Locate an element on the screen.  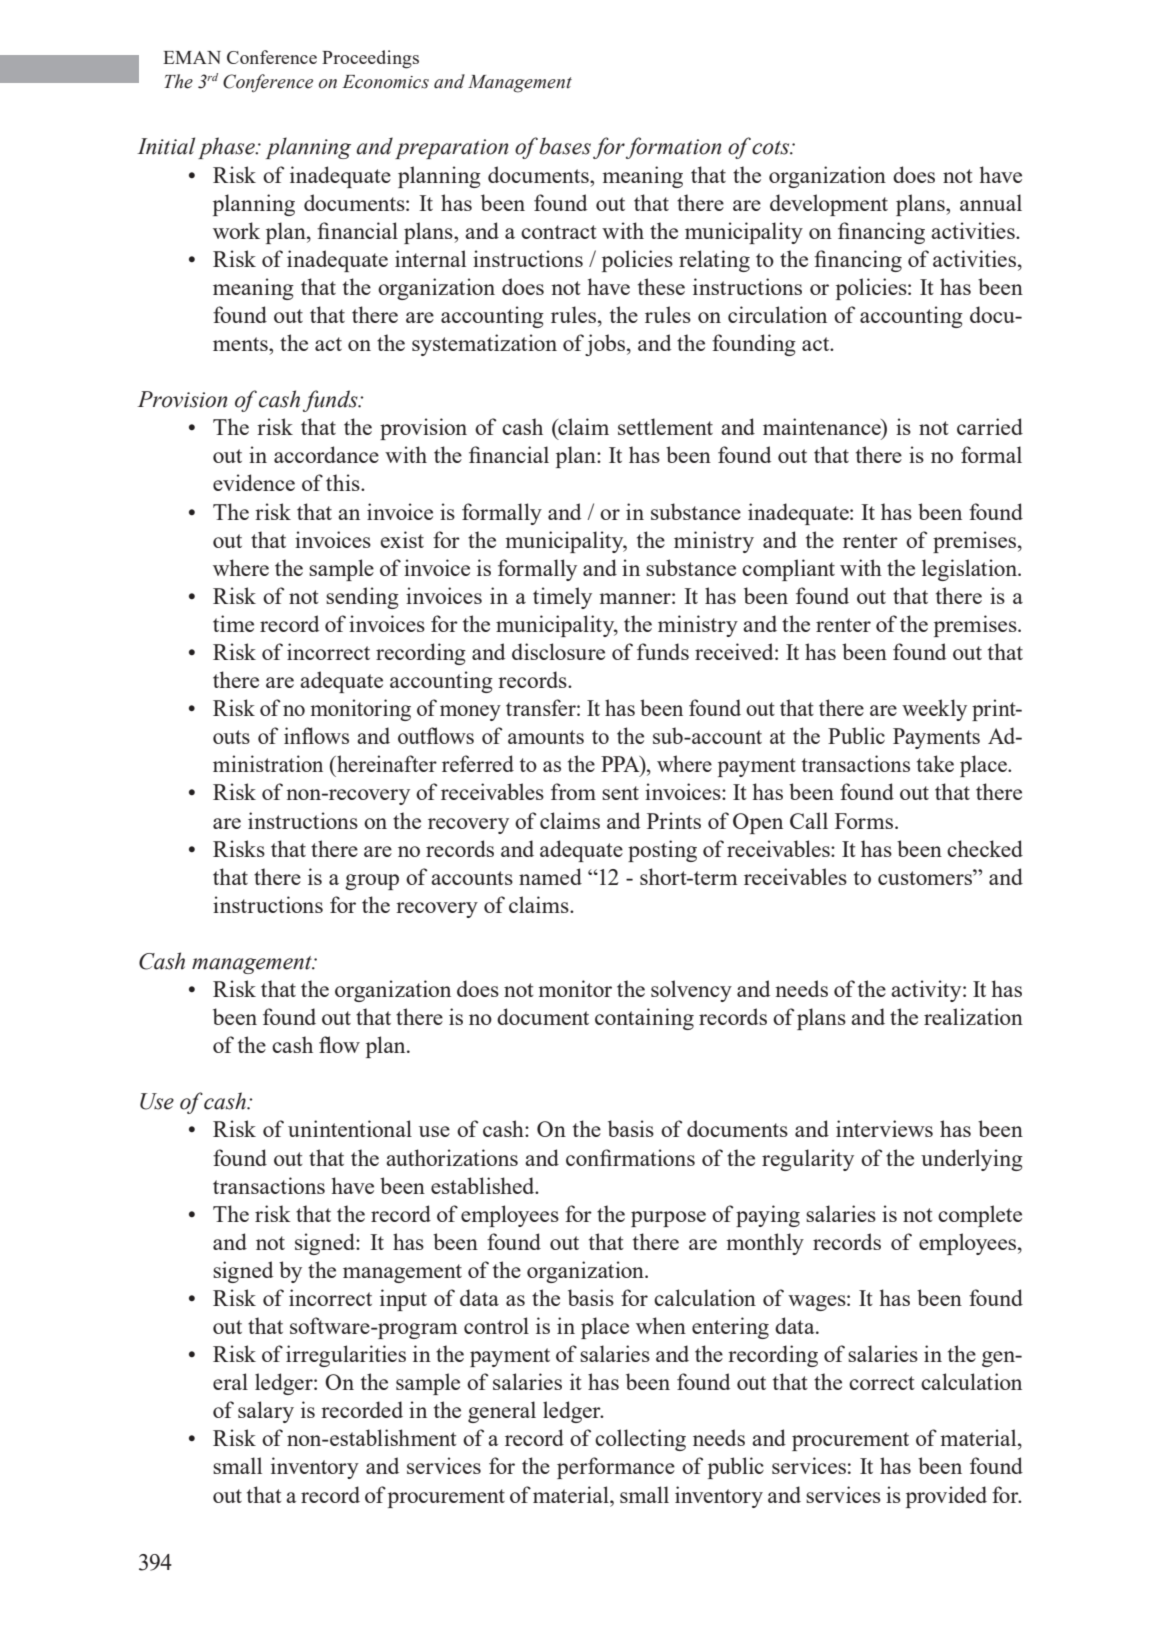
phase is located at coordinates (227, 148).
